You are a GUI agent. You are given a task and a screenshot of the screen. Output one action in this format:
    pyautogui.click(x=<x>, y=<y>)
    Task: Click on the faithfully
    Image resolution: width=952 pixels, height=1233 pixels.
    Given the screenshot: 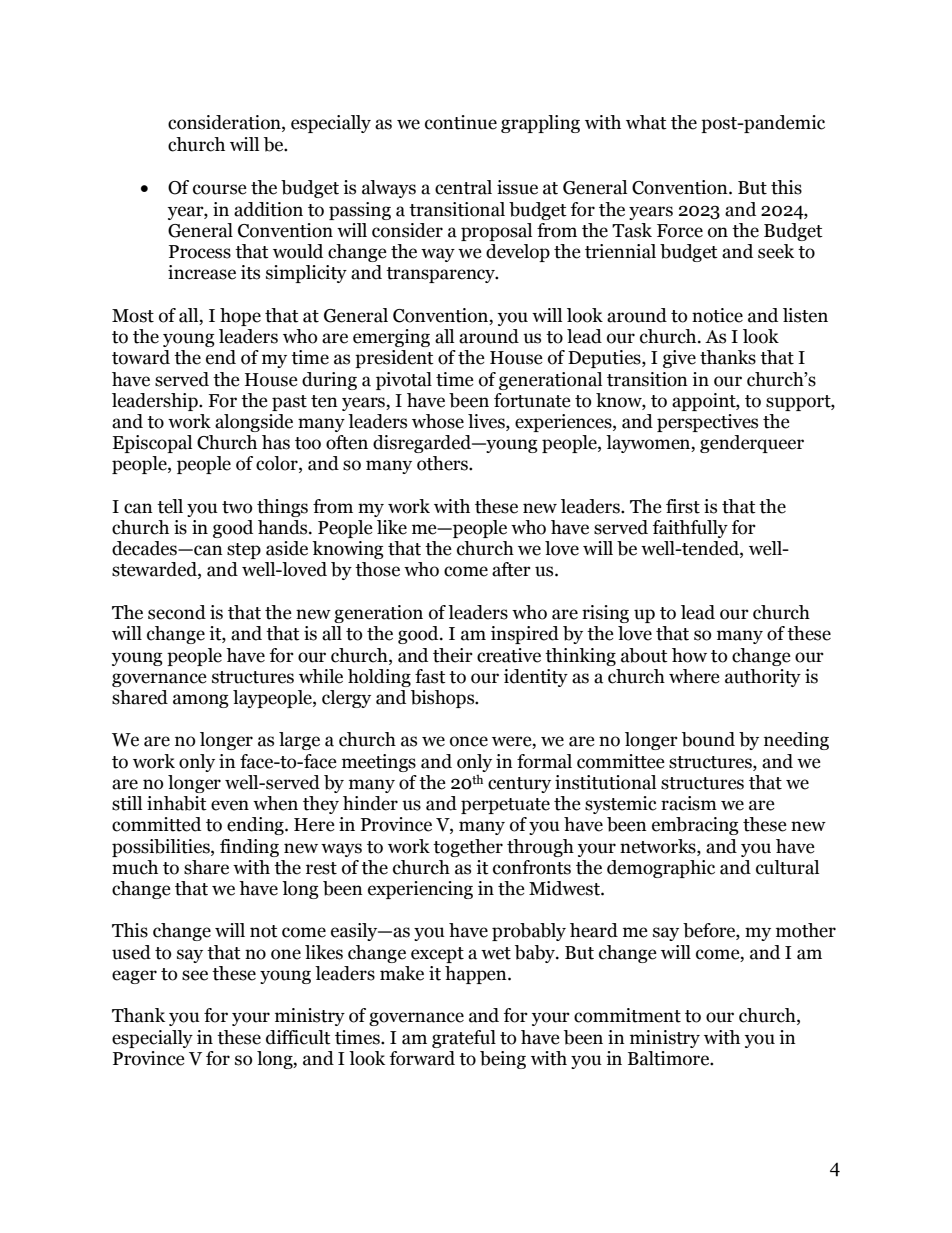 What is the action you would take?
    pyautogui.click(x=690, y=529)
